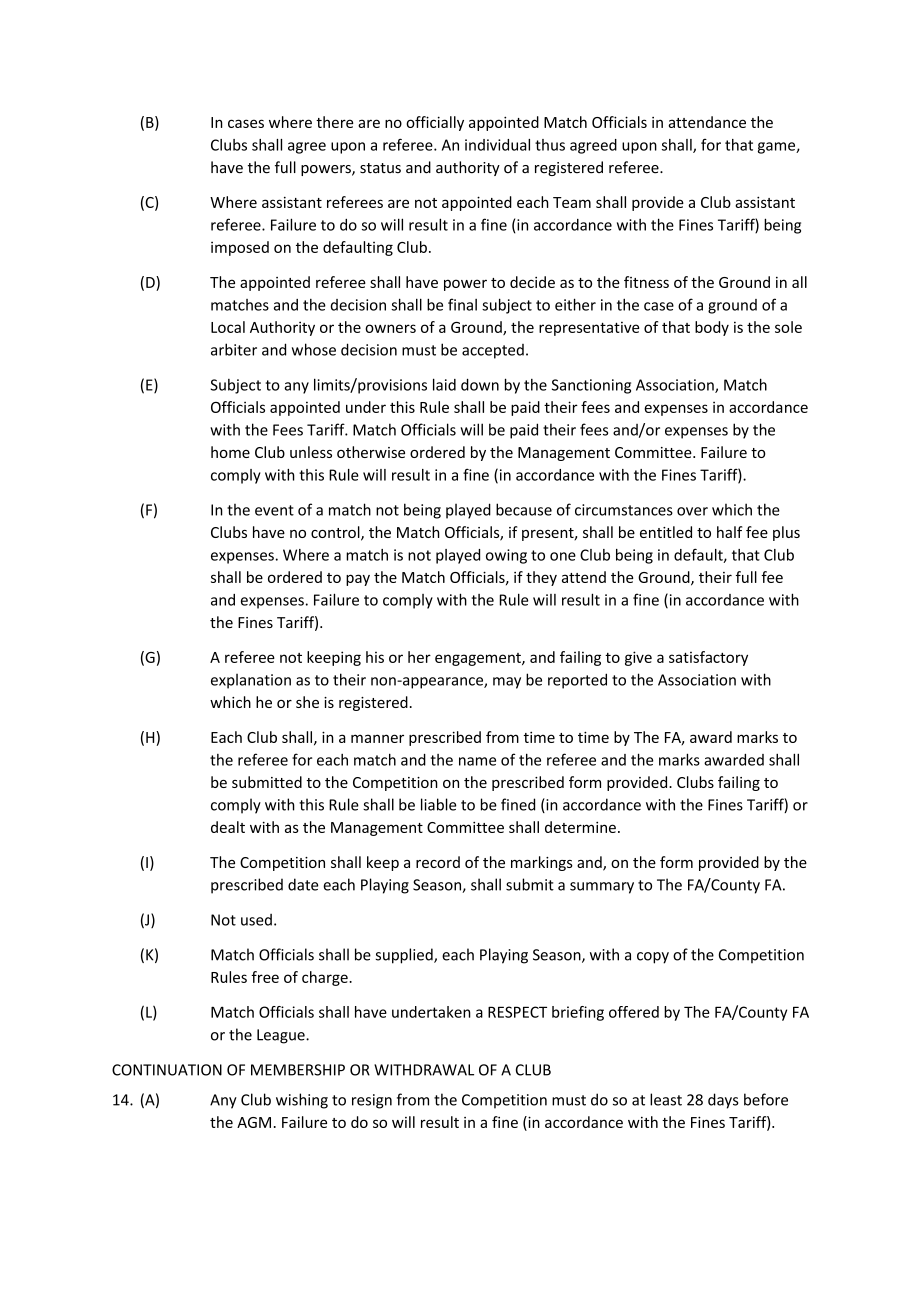 The image size is (924, 1308). What do you see at coordinates (524, 509) in the image?
I see `because` at bounding box center [524, 509].
